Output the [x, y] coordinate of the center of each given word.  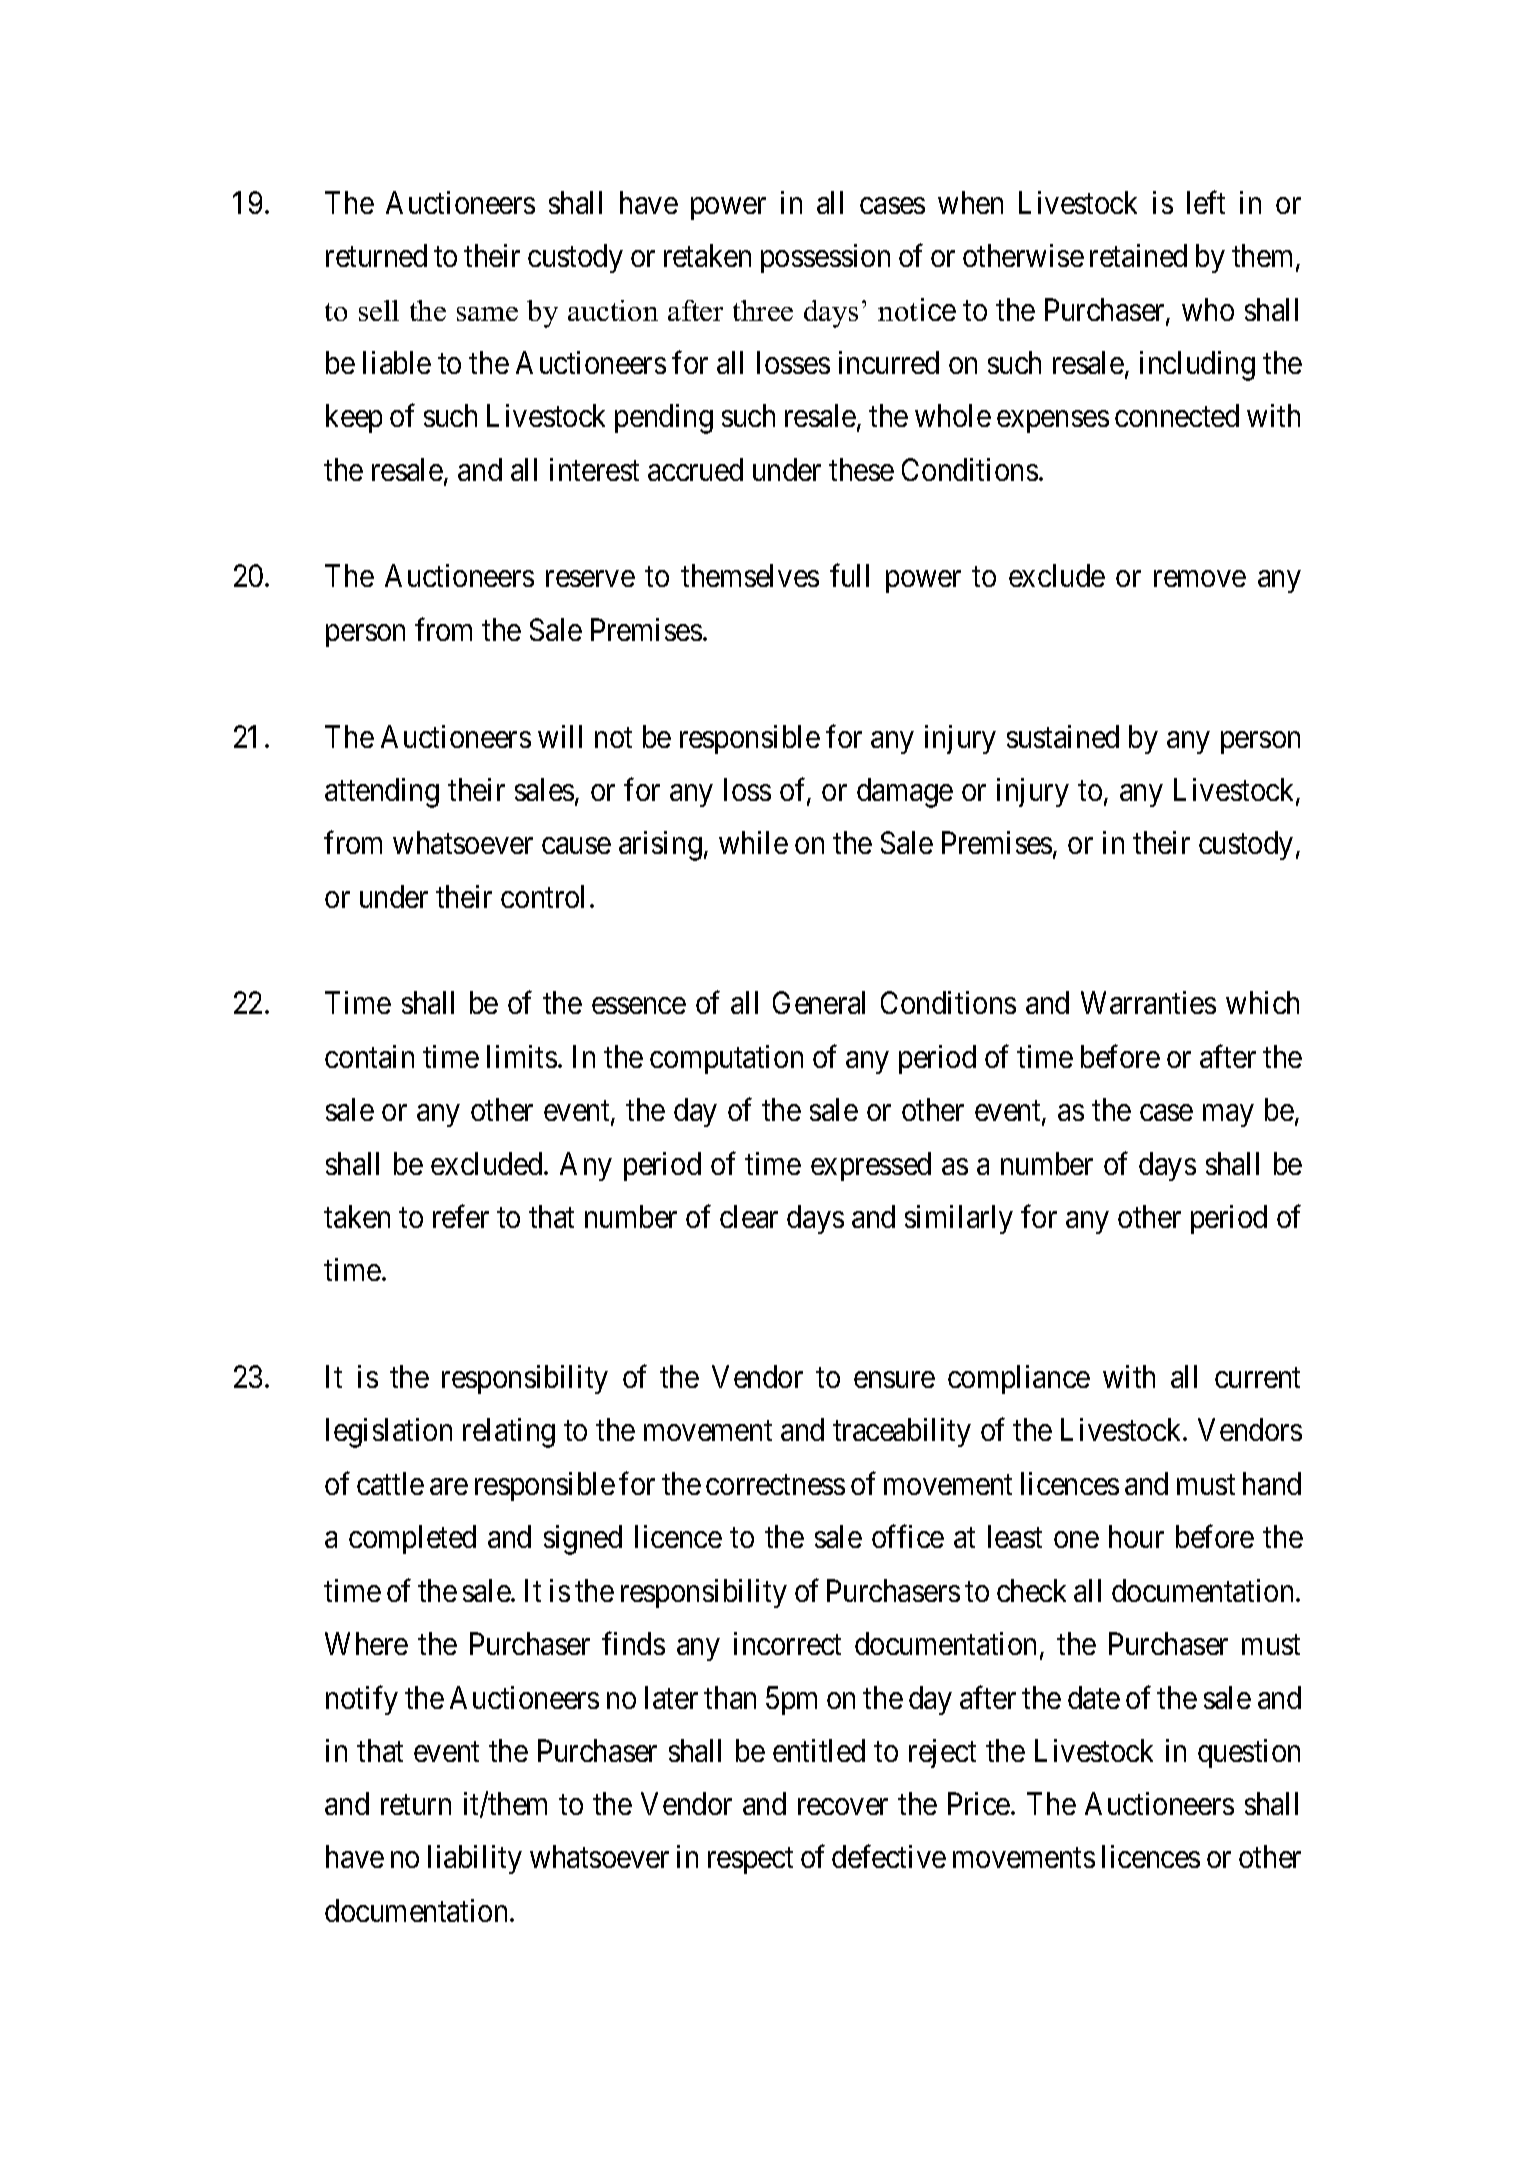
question [1249, 1753]
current [1257, 1378]
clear [749, 1216]
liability [475, 1859]
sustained [1063, 736]
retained [1138, 255]
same [487, 314]
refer [461, 1216]
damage [905, 793]
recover [843, 1807]
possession [825, 258]
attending [382, 793]
